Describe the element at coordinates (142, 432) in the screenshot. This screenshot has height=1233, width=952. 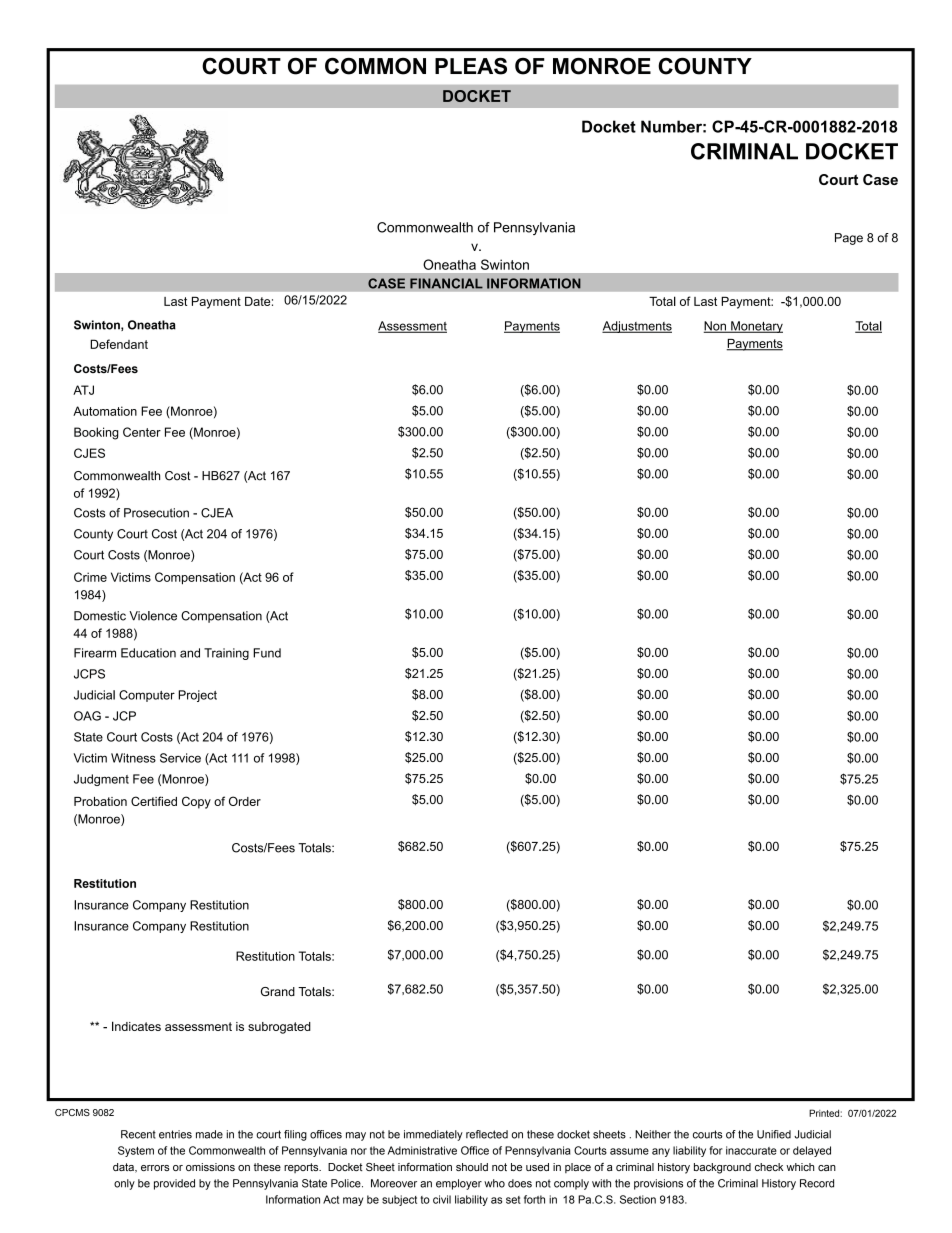
I see `Center` at that location.
